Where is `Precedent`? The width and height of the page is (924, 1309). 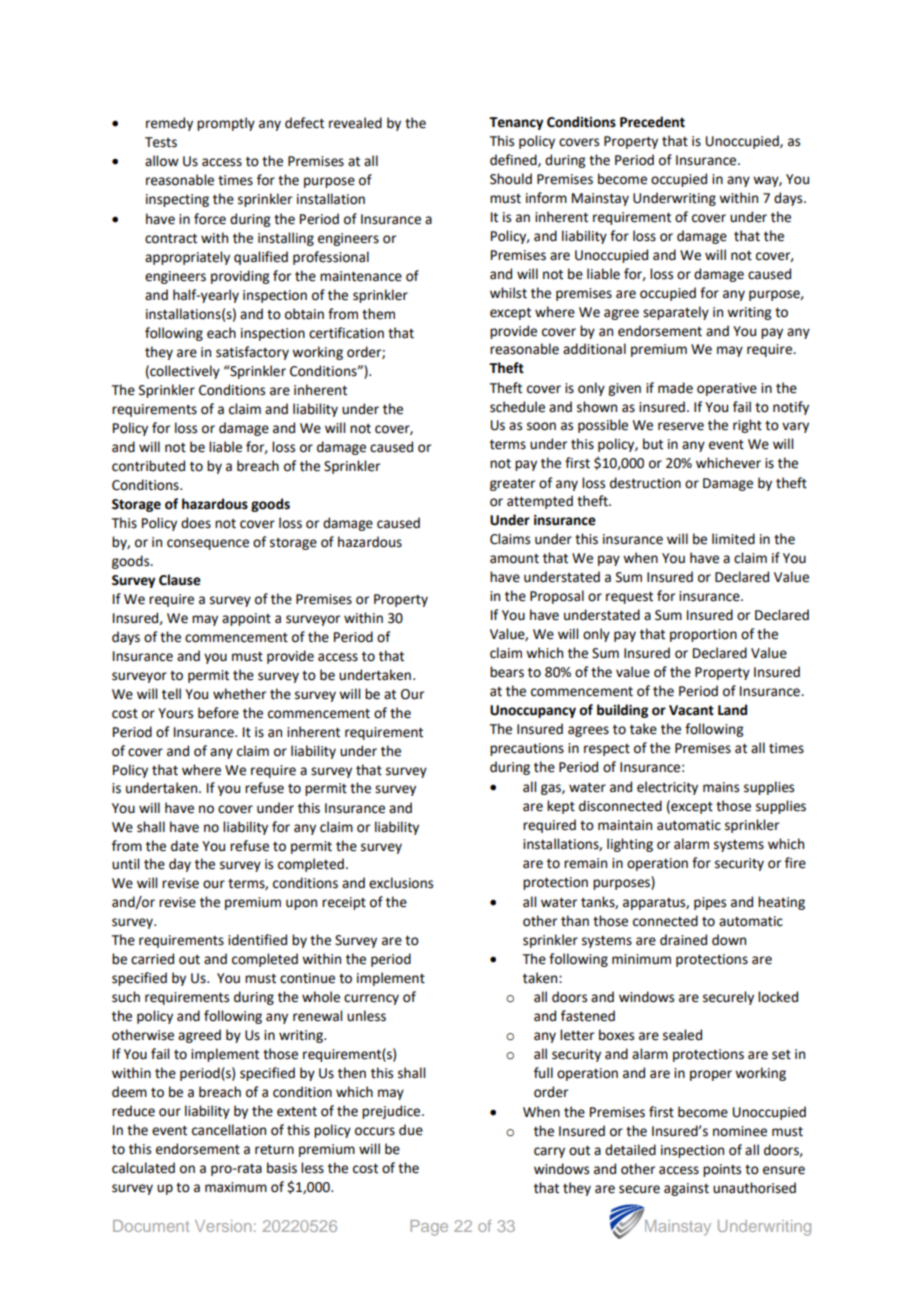 Precedent is located at coordinates (652, 122).
